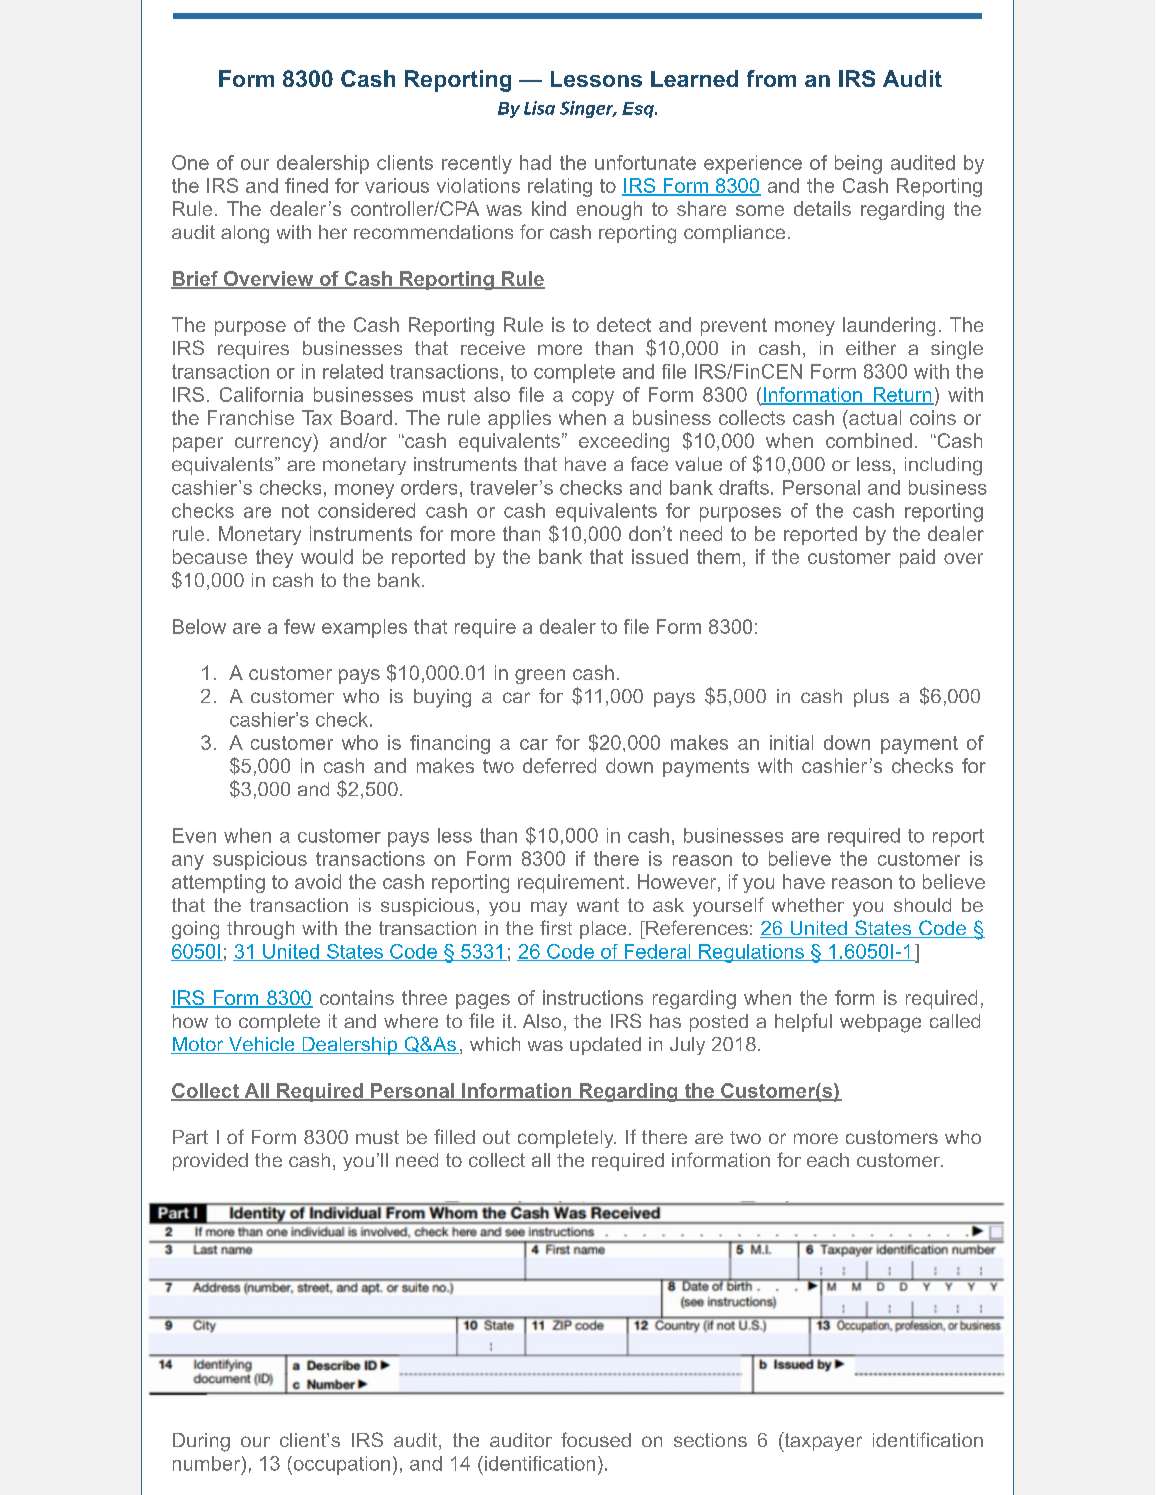 This screenshot has width=1156, height=1495. What do you see at coordinates (274, 444) in the screenshot?
I see `currency` at bounding box center [274, 444].
